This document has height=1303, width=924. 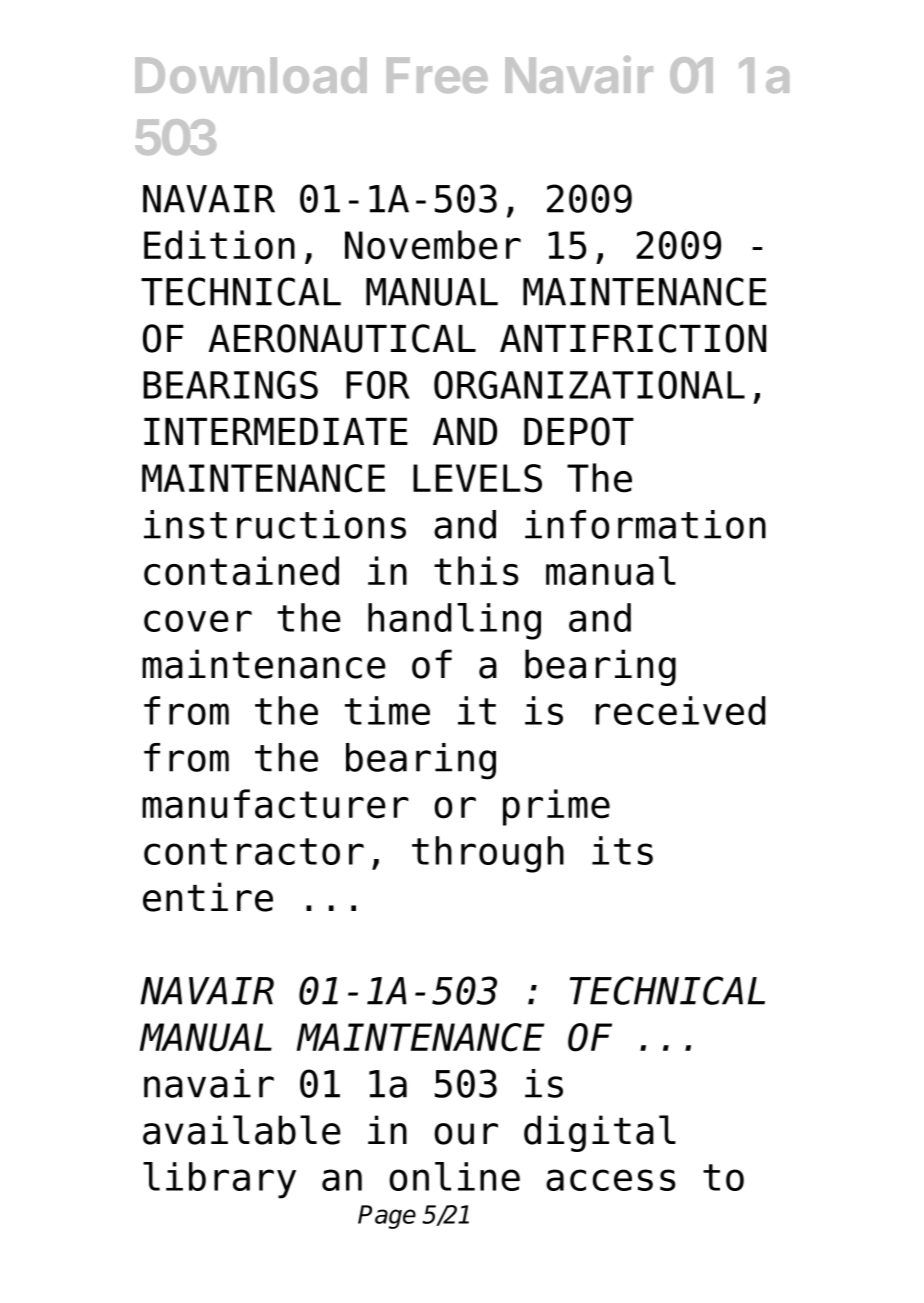 What do you see at coordinates (488, 854) in the document?
I see `through` at bounding box center [488, 854].
